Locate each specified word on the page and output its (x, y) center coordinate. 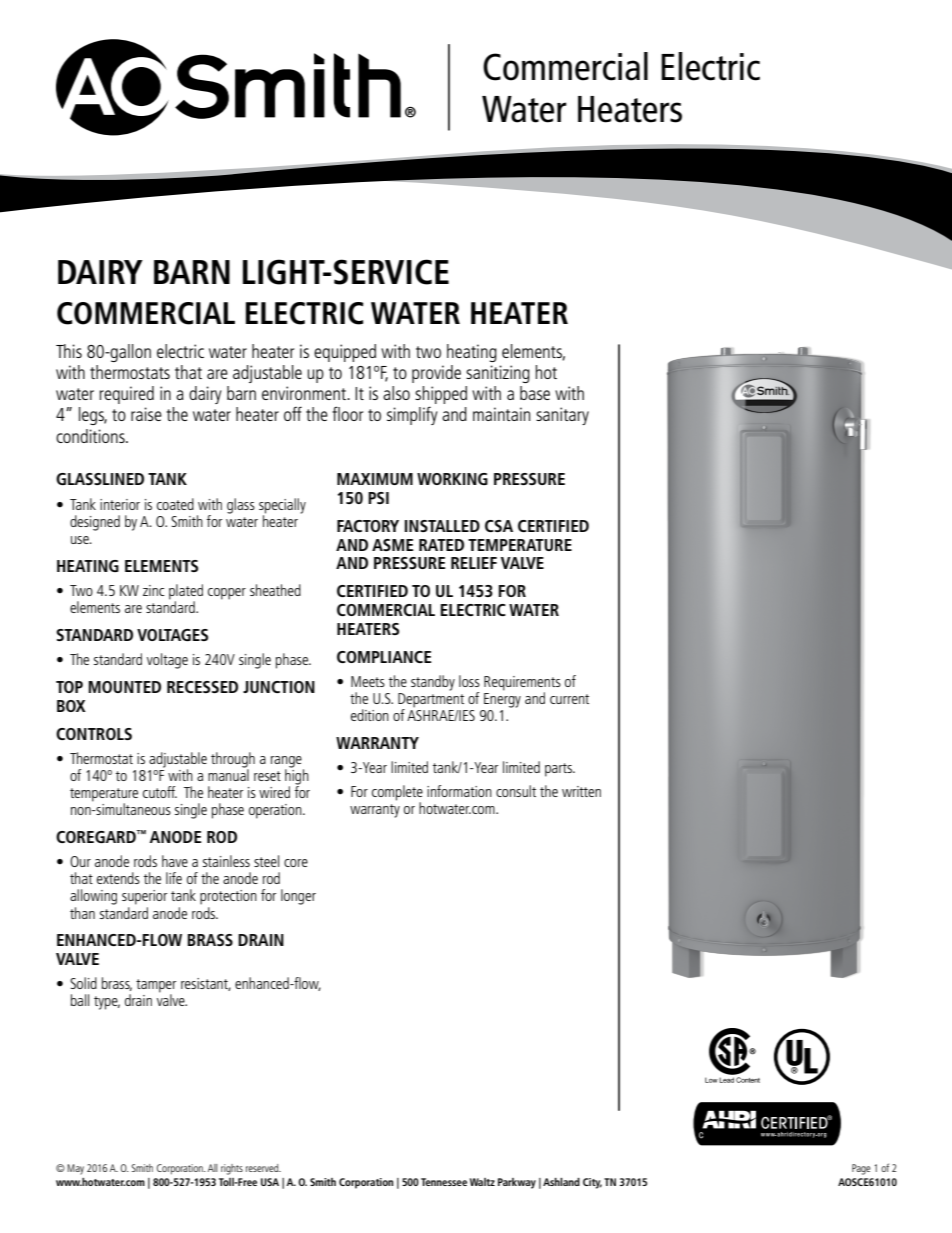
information (459, 791)
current (569, 699)
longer (298, 897)
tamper (156, 987)
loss (469, 681)
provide (436, 374)
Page (861, 1169)
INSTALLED (442, 526)
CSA (499, 526)
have (175, 861)
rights (232, 1169)
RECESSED (202, 687)
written (581, 791)
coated (175, 504)
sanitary (562, 416)
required (126, 395)
